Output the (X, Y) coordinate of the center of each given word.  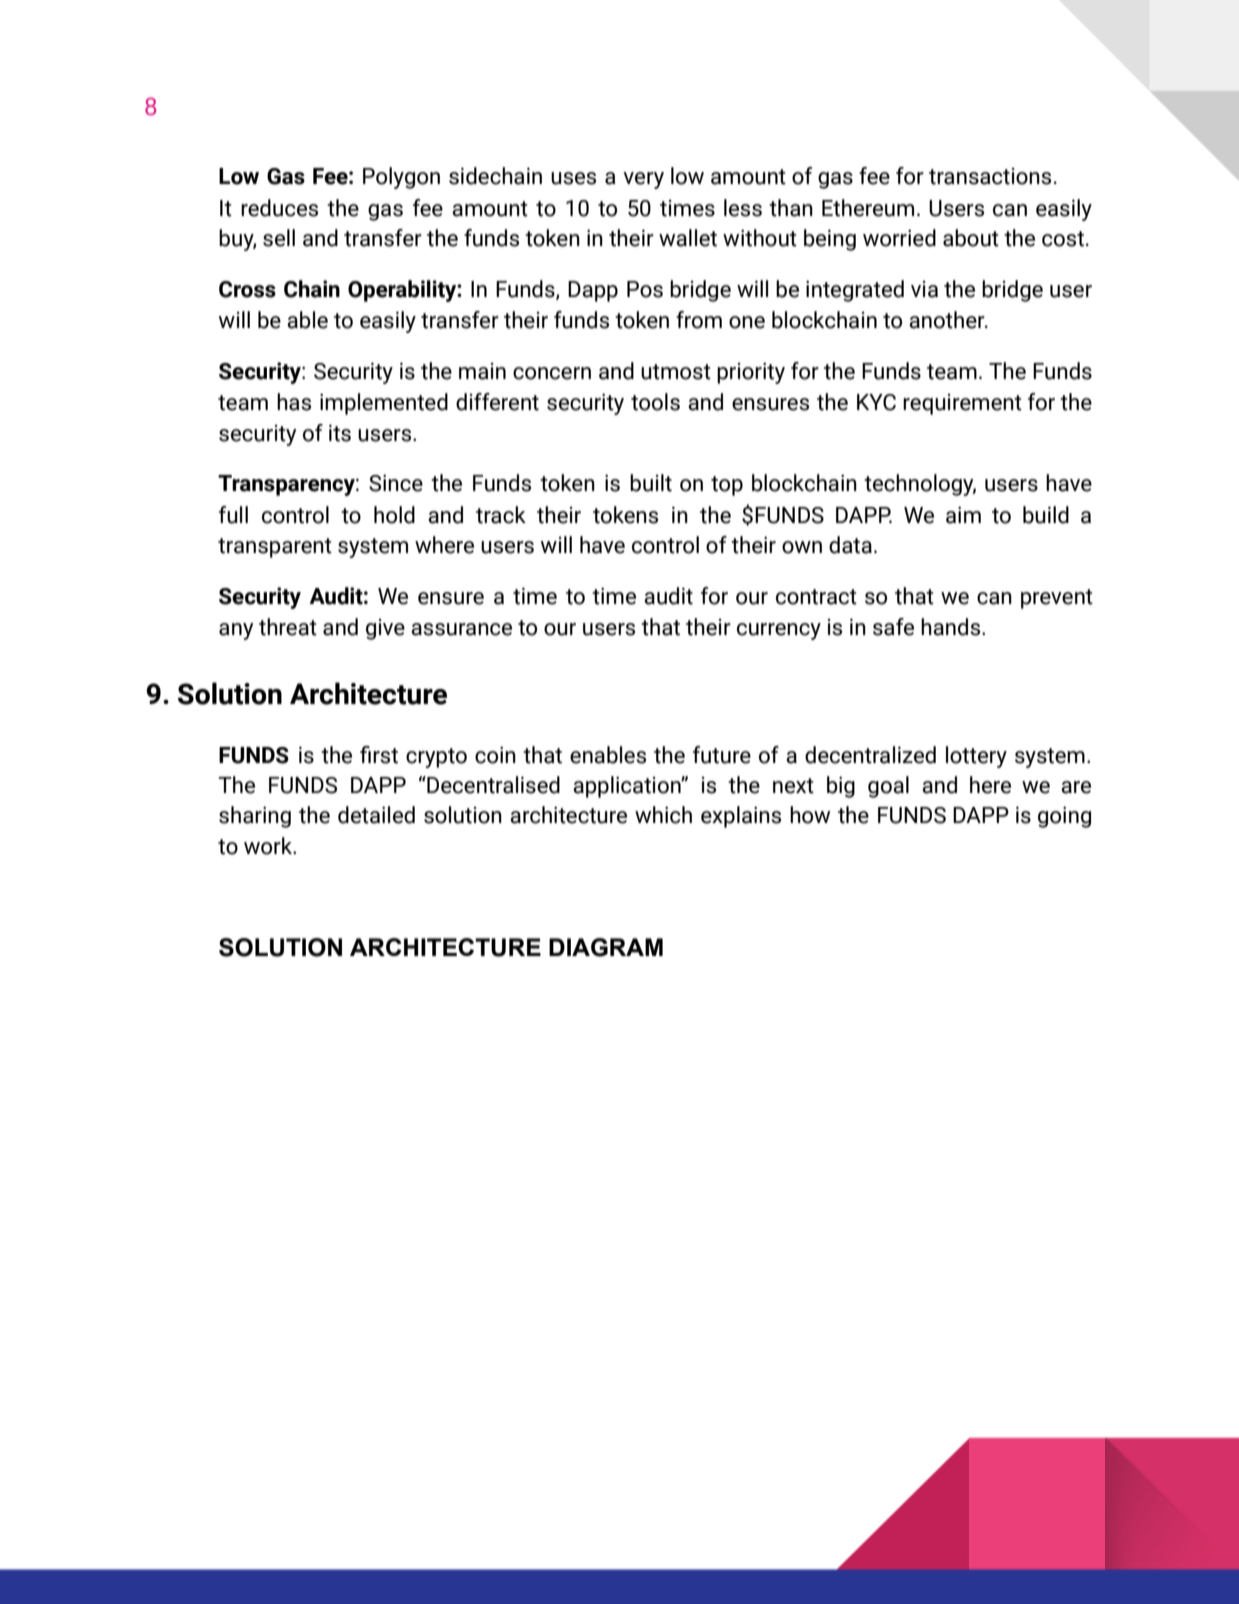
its (340, 433)
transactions (990, 176)
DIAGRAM (606, 947)
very (643, 180)
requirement (962, 404)
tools (655, 402)
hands (952, 627)
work (269, 846)
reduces (279, 208)
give (385, 629)
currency (779, 631)
